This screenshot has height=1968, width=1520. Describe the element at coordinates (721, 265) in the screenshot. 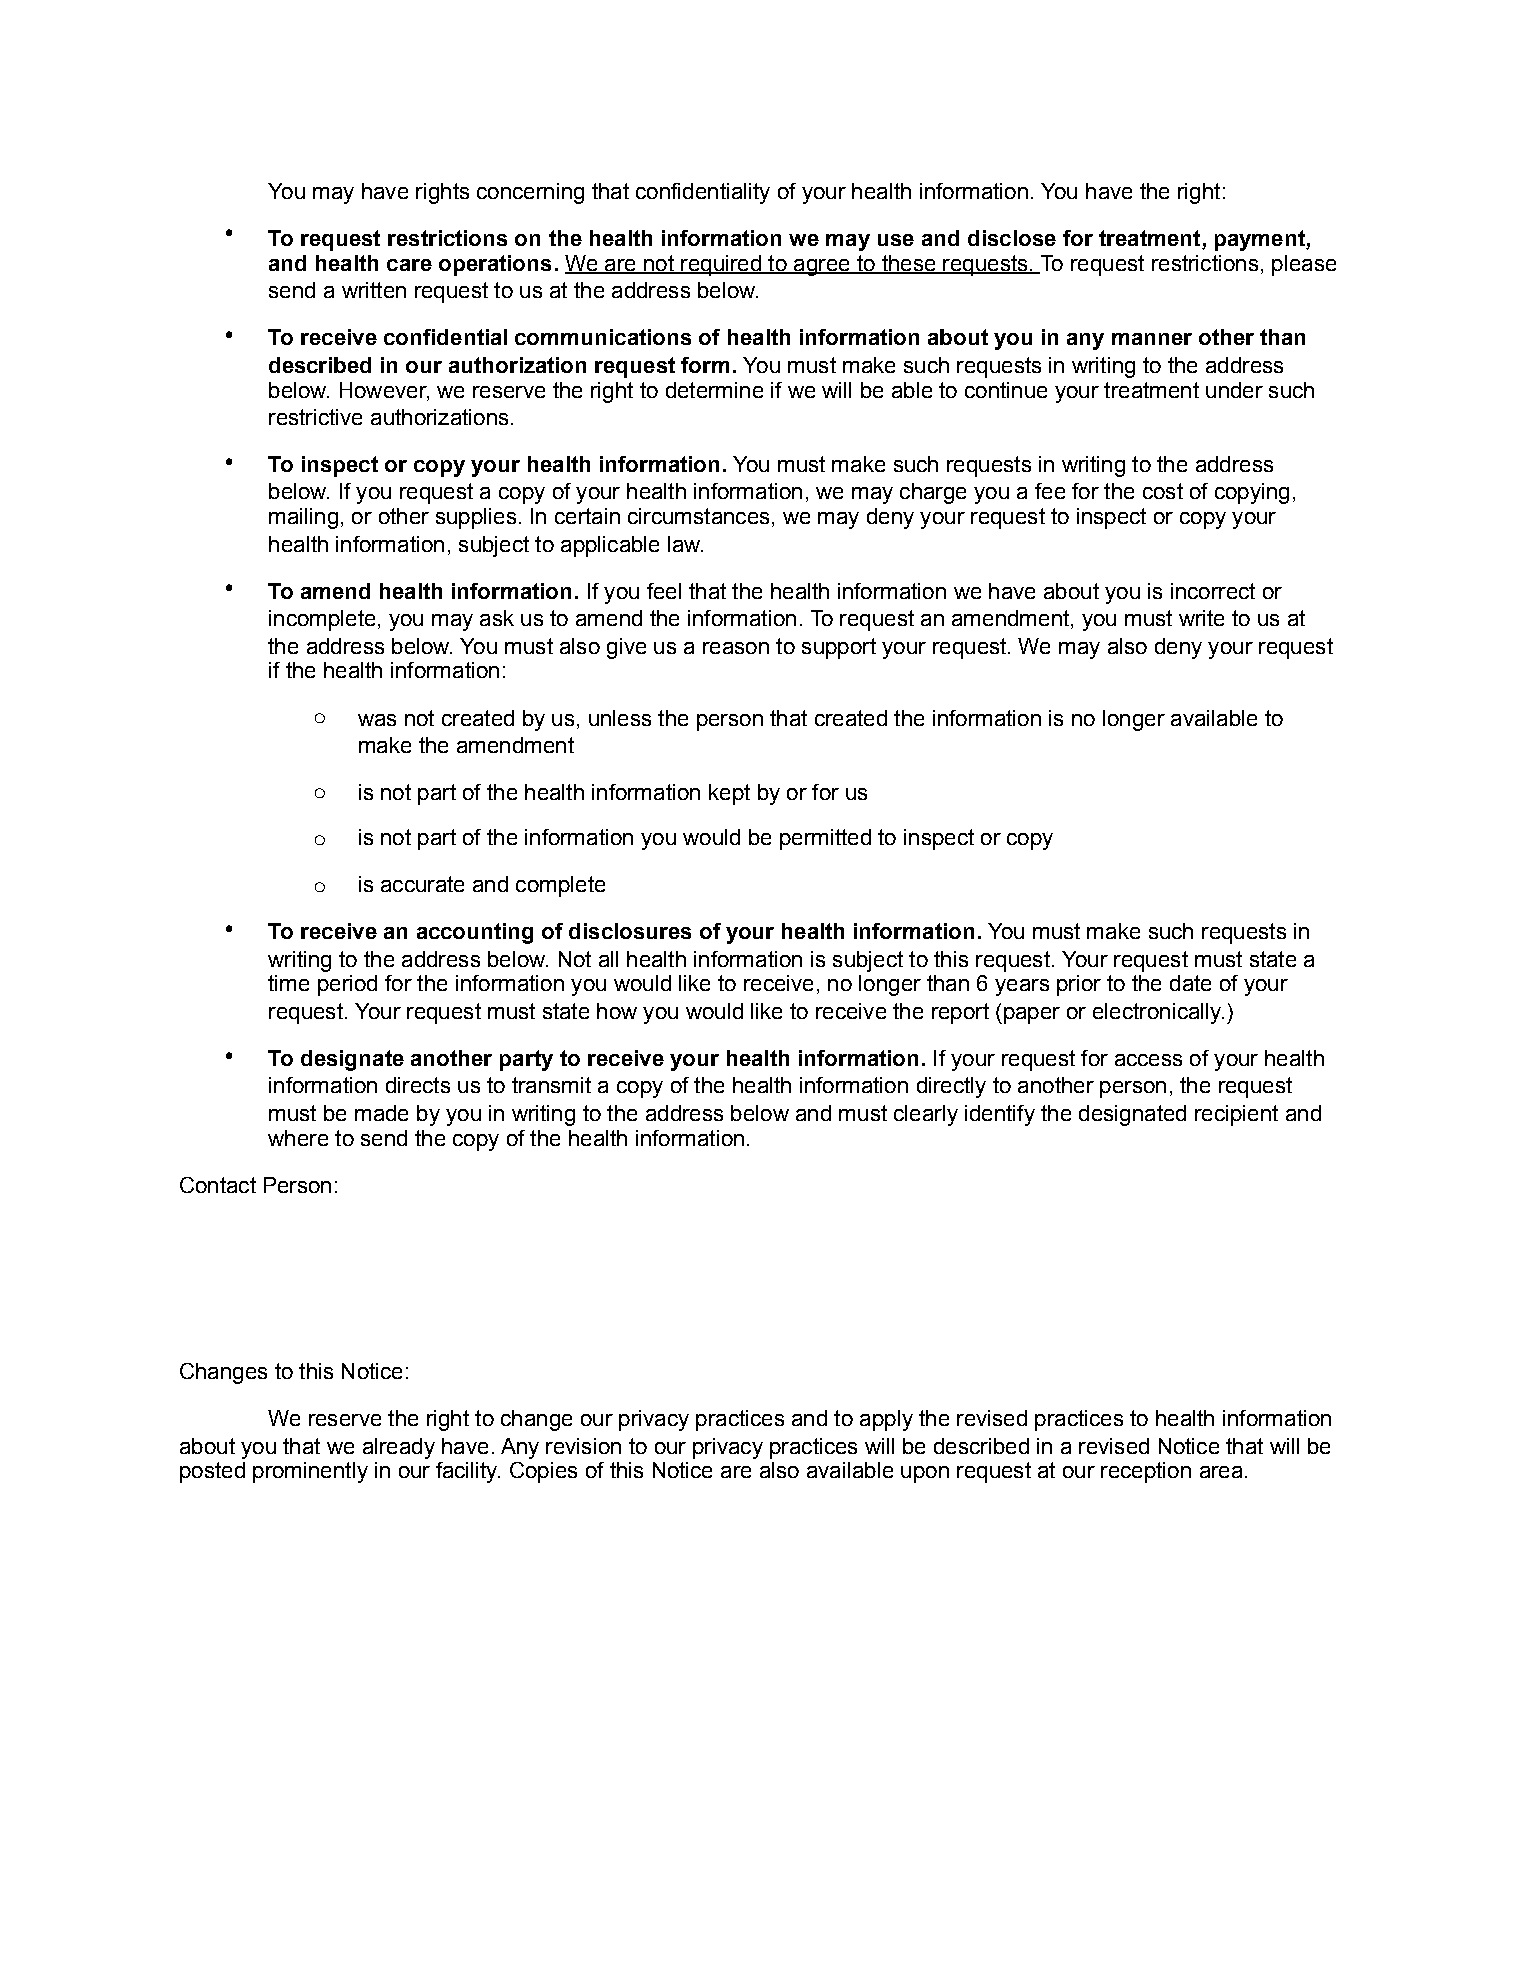

I see `required` at that location.
